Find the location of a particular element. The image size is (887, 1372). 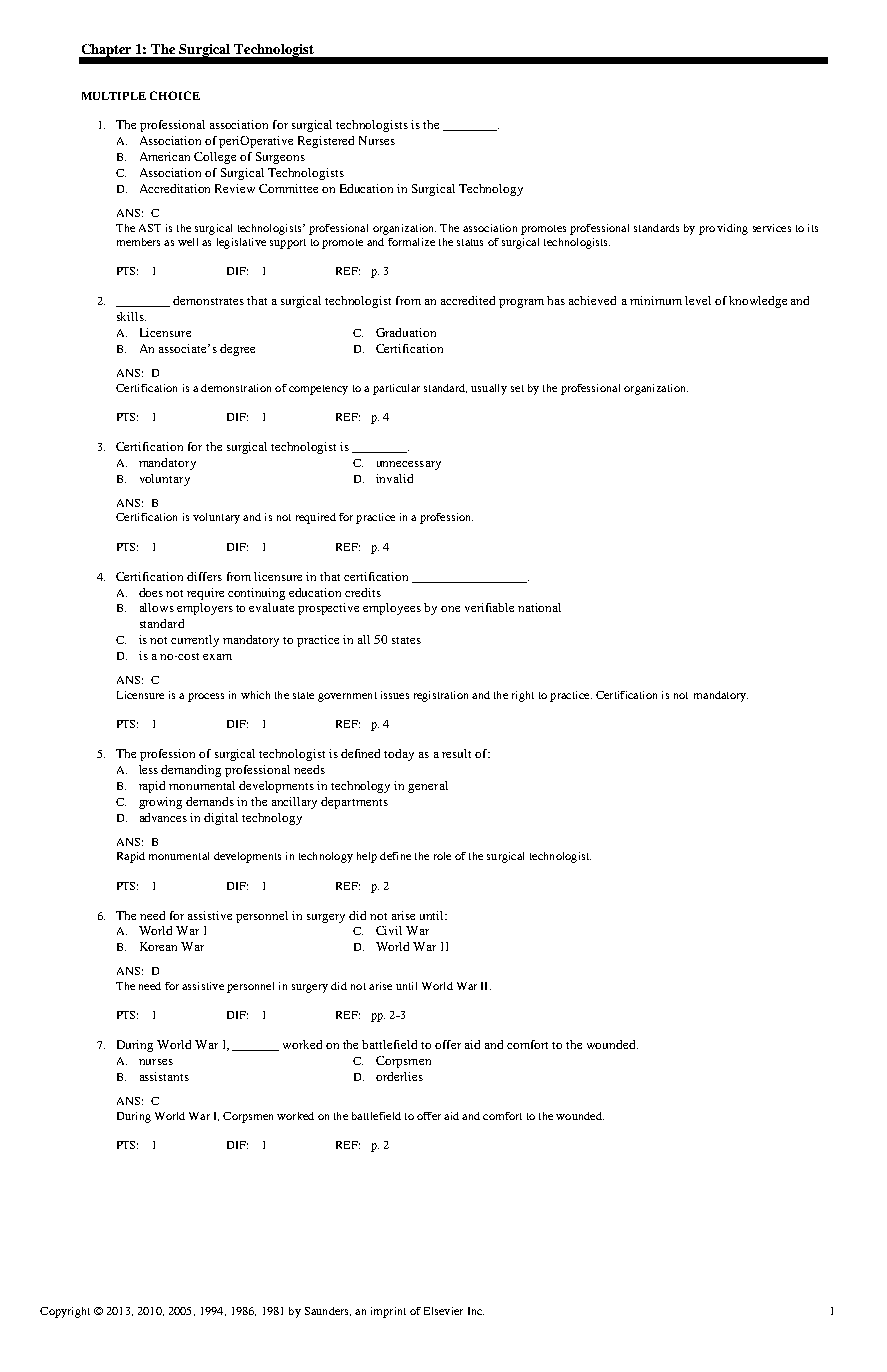

process is located at coordinates (206, 697).
